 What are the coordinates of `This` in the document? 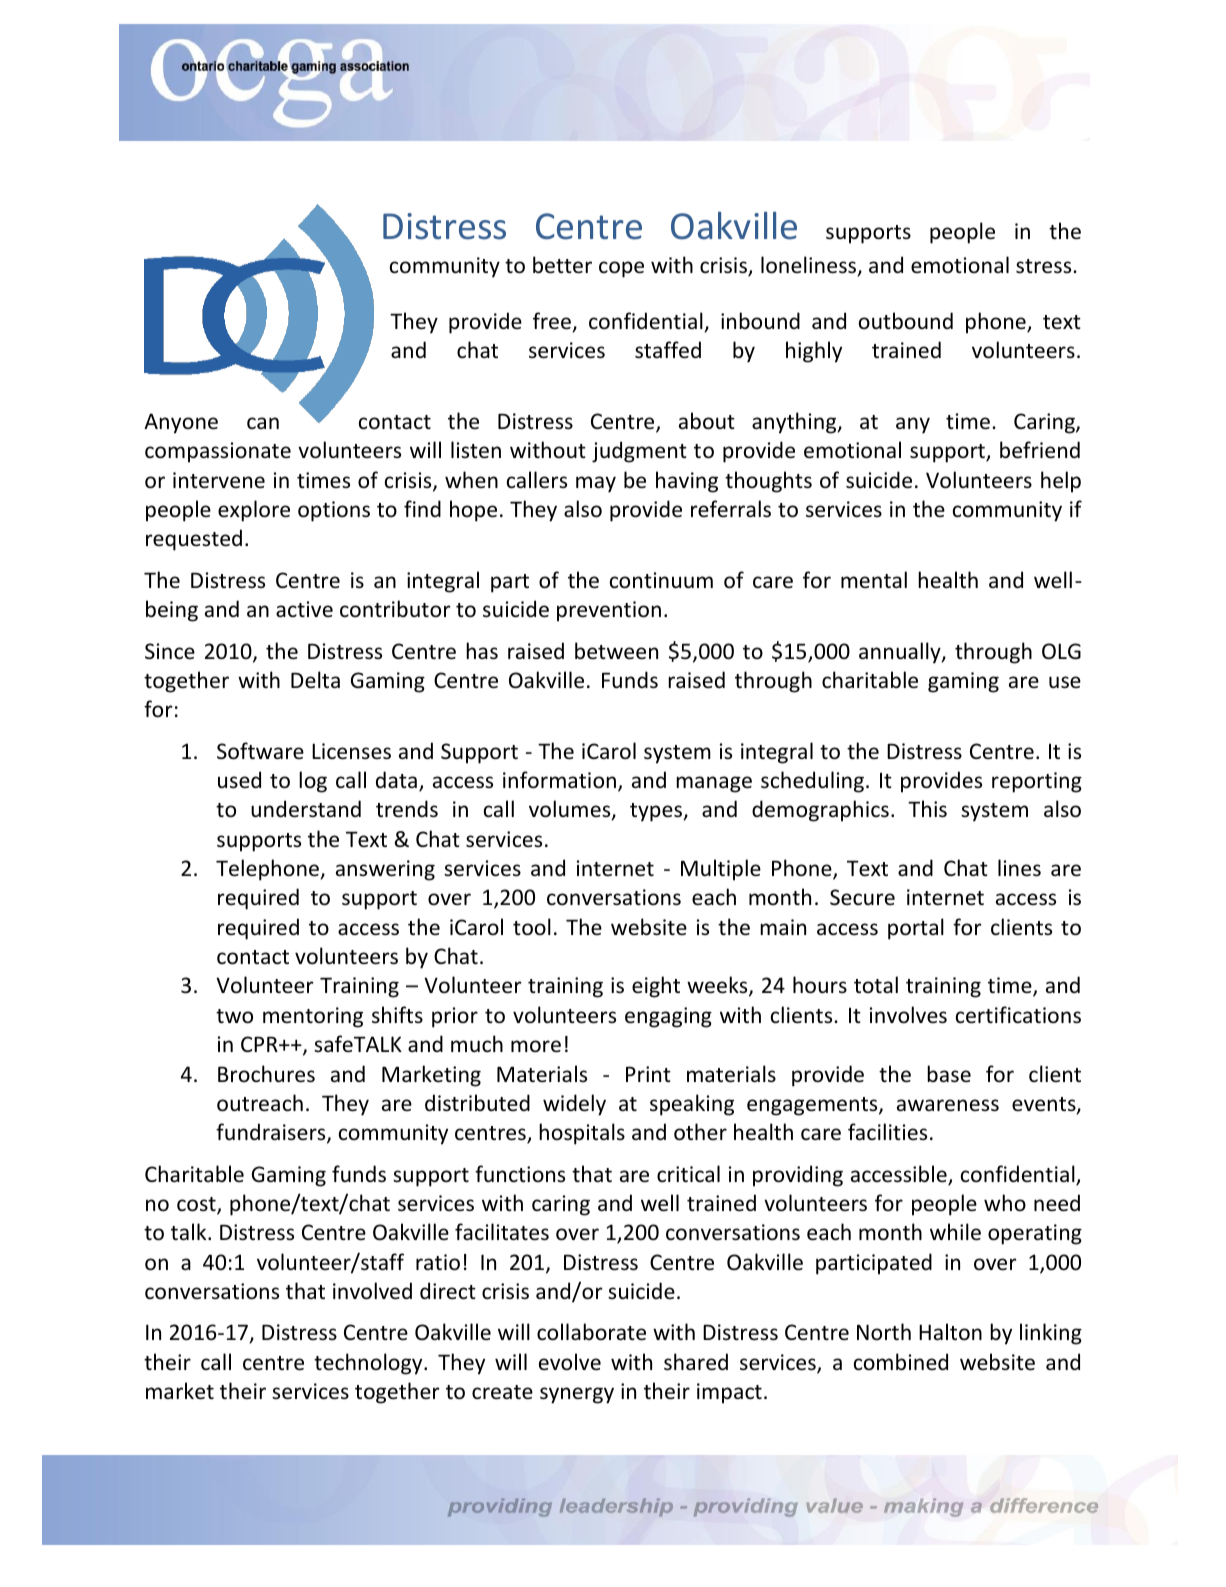 It's located at (927, 809).
